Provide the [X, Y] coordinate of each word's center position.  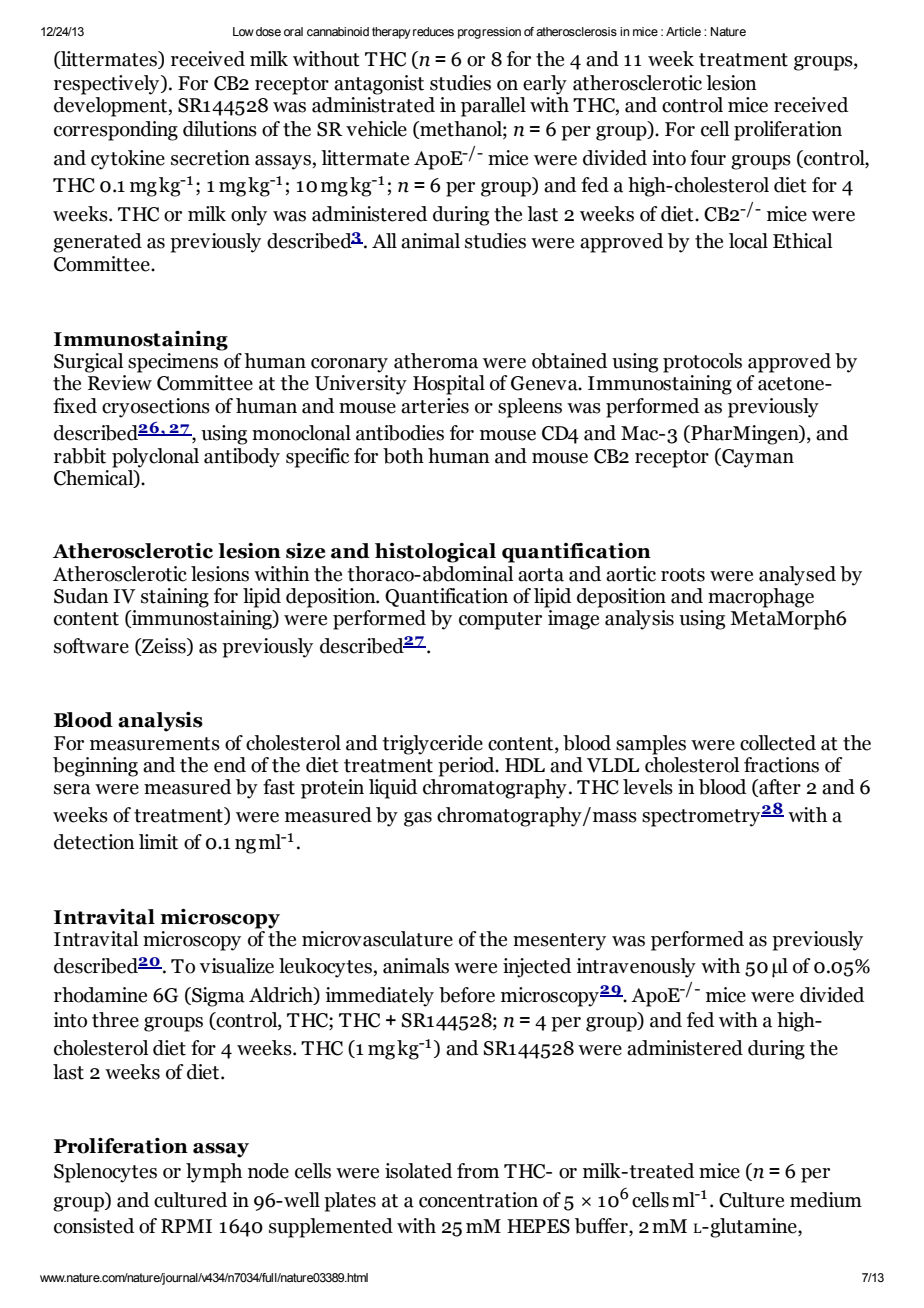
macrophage [761, 596]
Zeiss [164, 646]
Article [683, 31]
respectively [108, 85]
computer [500, 621]
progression [489, 33]
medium [826, 1200]
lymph [214, 1173]
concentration [478, 1200]
